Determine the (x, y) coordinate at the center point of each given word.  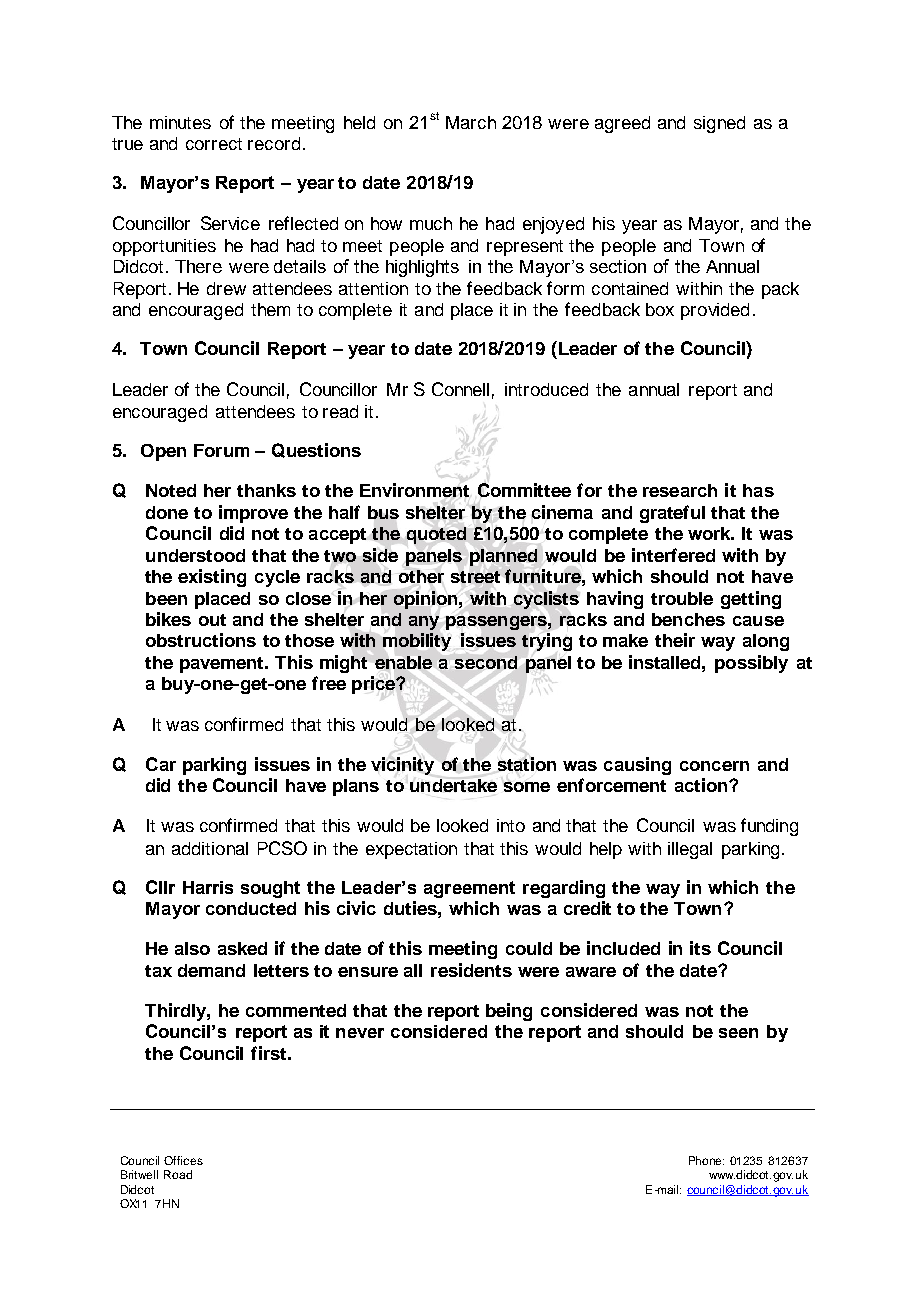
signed (719, 124)
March (471, 122)
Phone (706, 1160)
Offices (183, 1160)
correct (214, 144)
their (675, 640)
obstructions (201, 640)
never (360, 1033)
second (486, 662)
